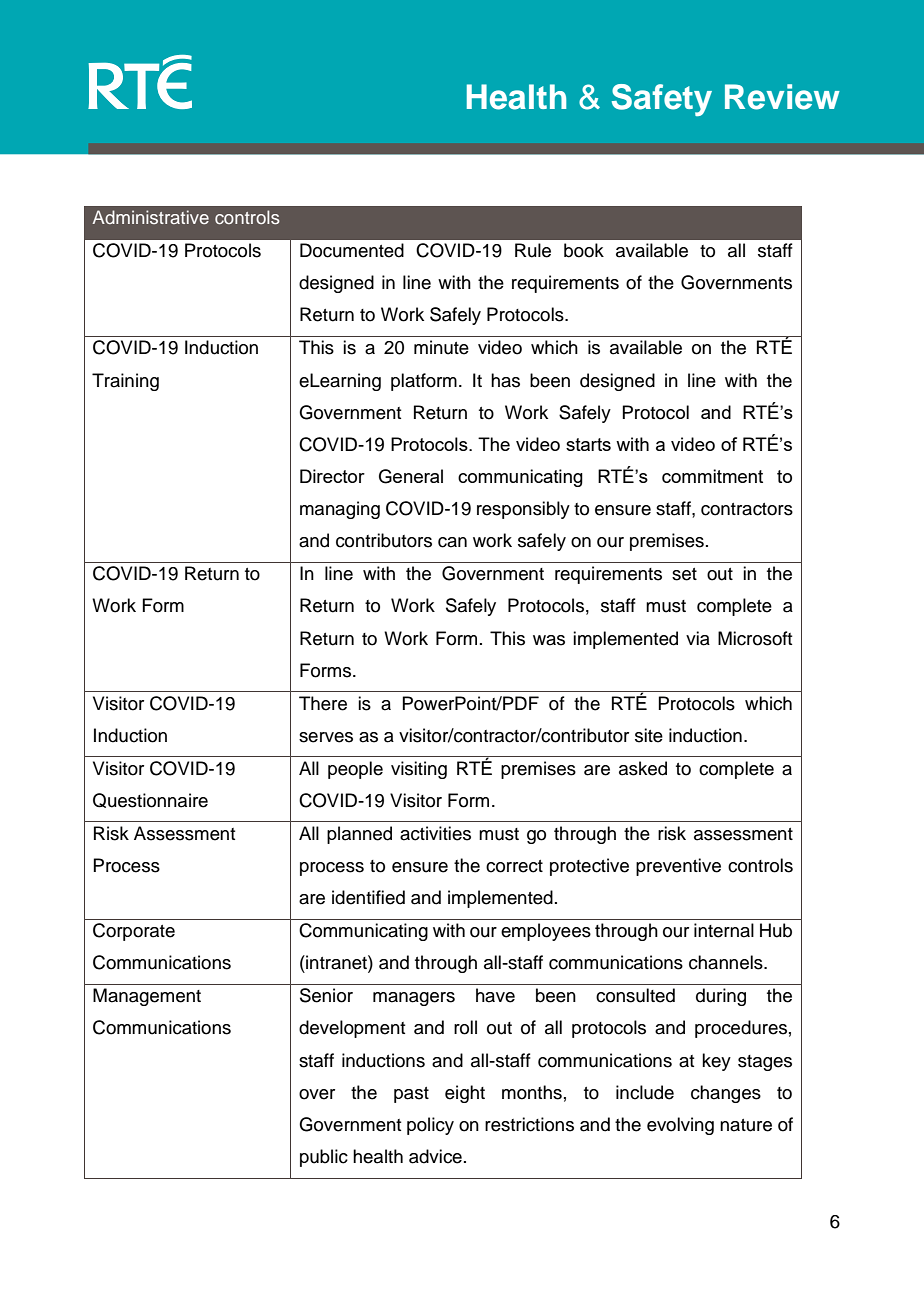  What do you see at coordinates (150, 217) in the screenshot?
I see `Administrative` at bounding box center [150, 217].
